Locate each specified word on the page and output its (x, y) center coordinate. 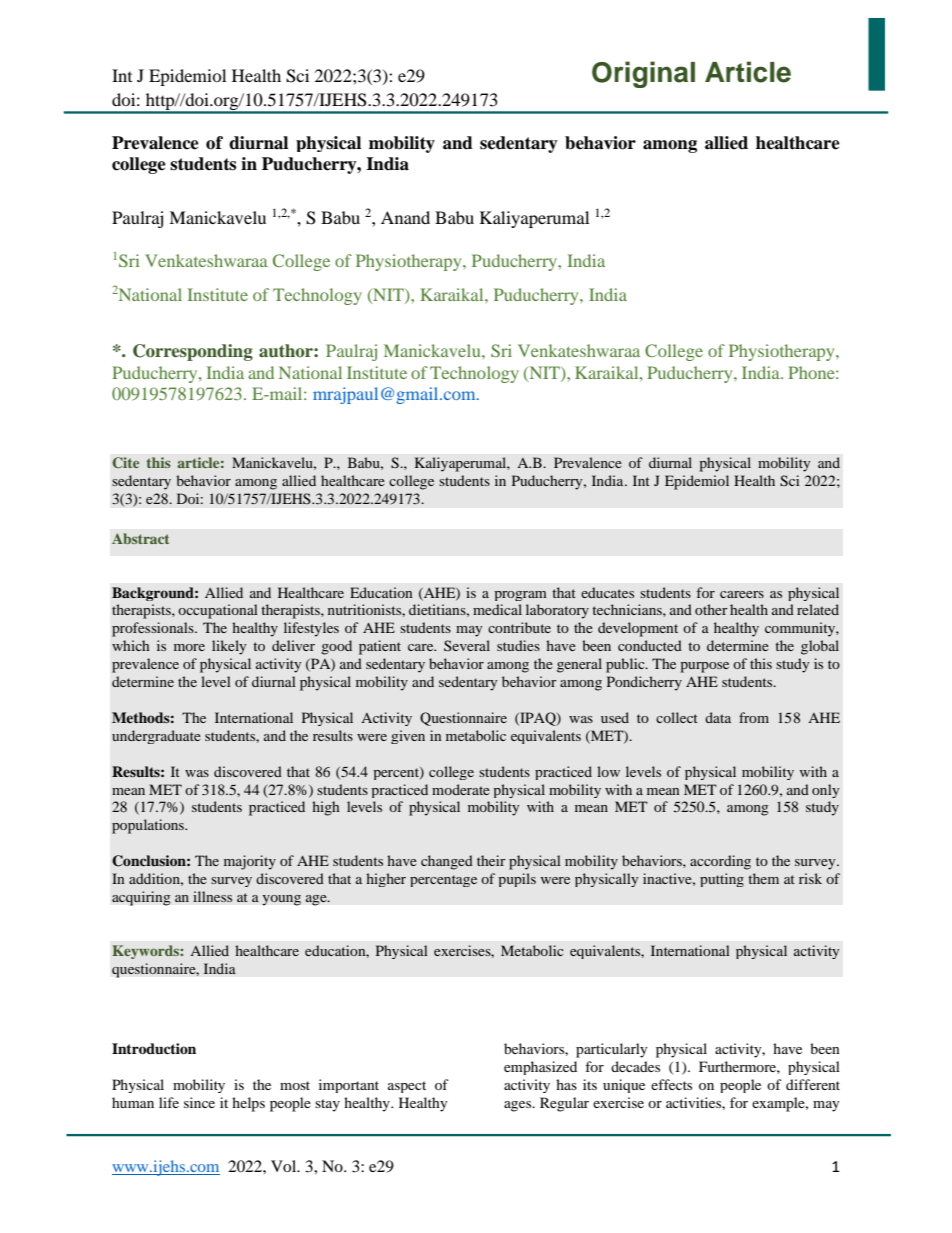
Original (643, 74)
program (520, 596)
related (818, 609)
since (199, 1102)
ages (519, 1106)
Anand (405, 217)
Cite (125, 463)
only (825, 791)
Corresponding (193, 352)
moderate (461, 789)
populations (149, 826)
